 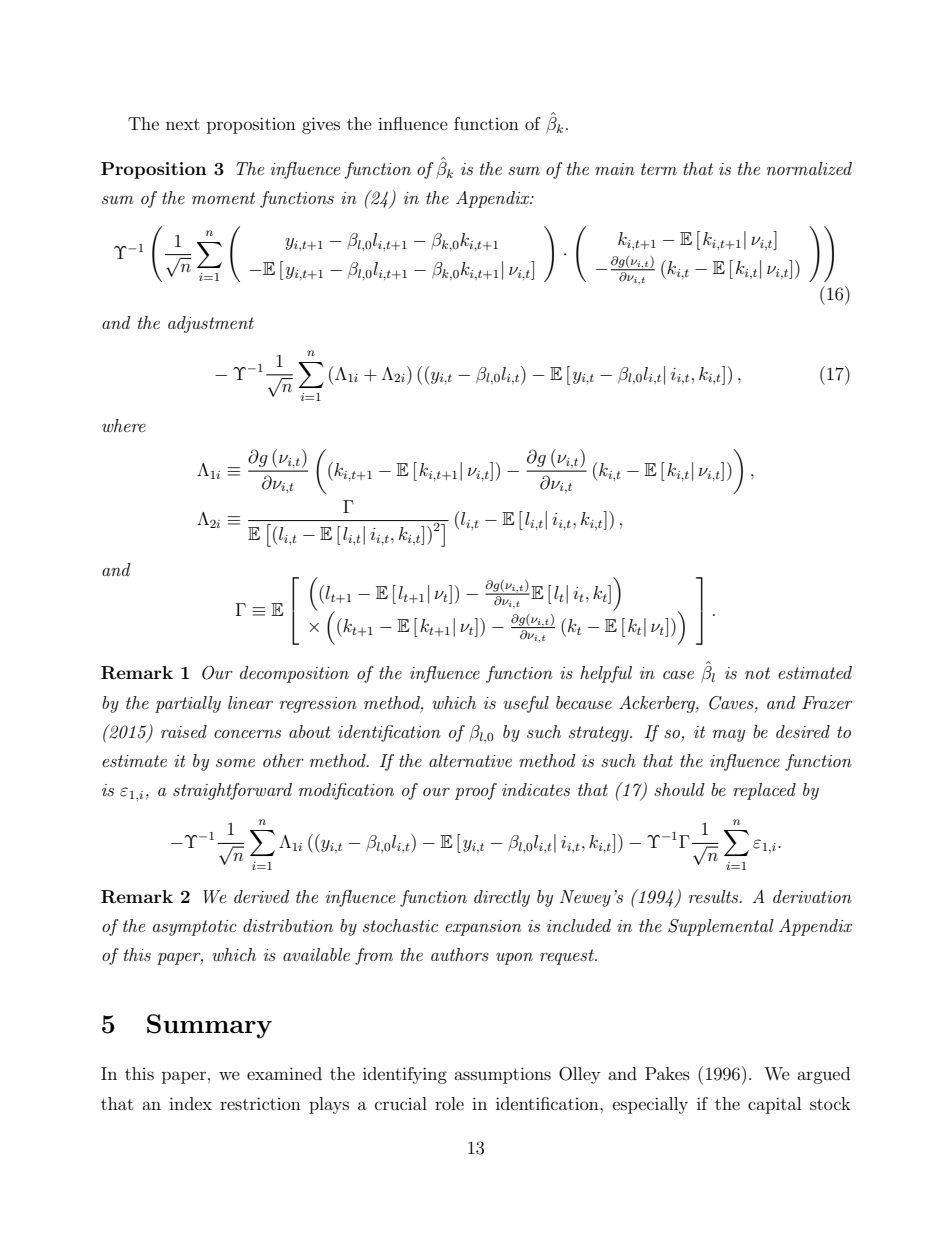 I want to click on derived, so click(x=262, y=896).
